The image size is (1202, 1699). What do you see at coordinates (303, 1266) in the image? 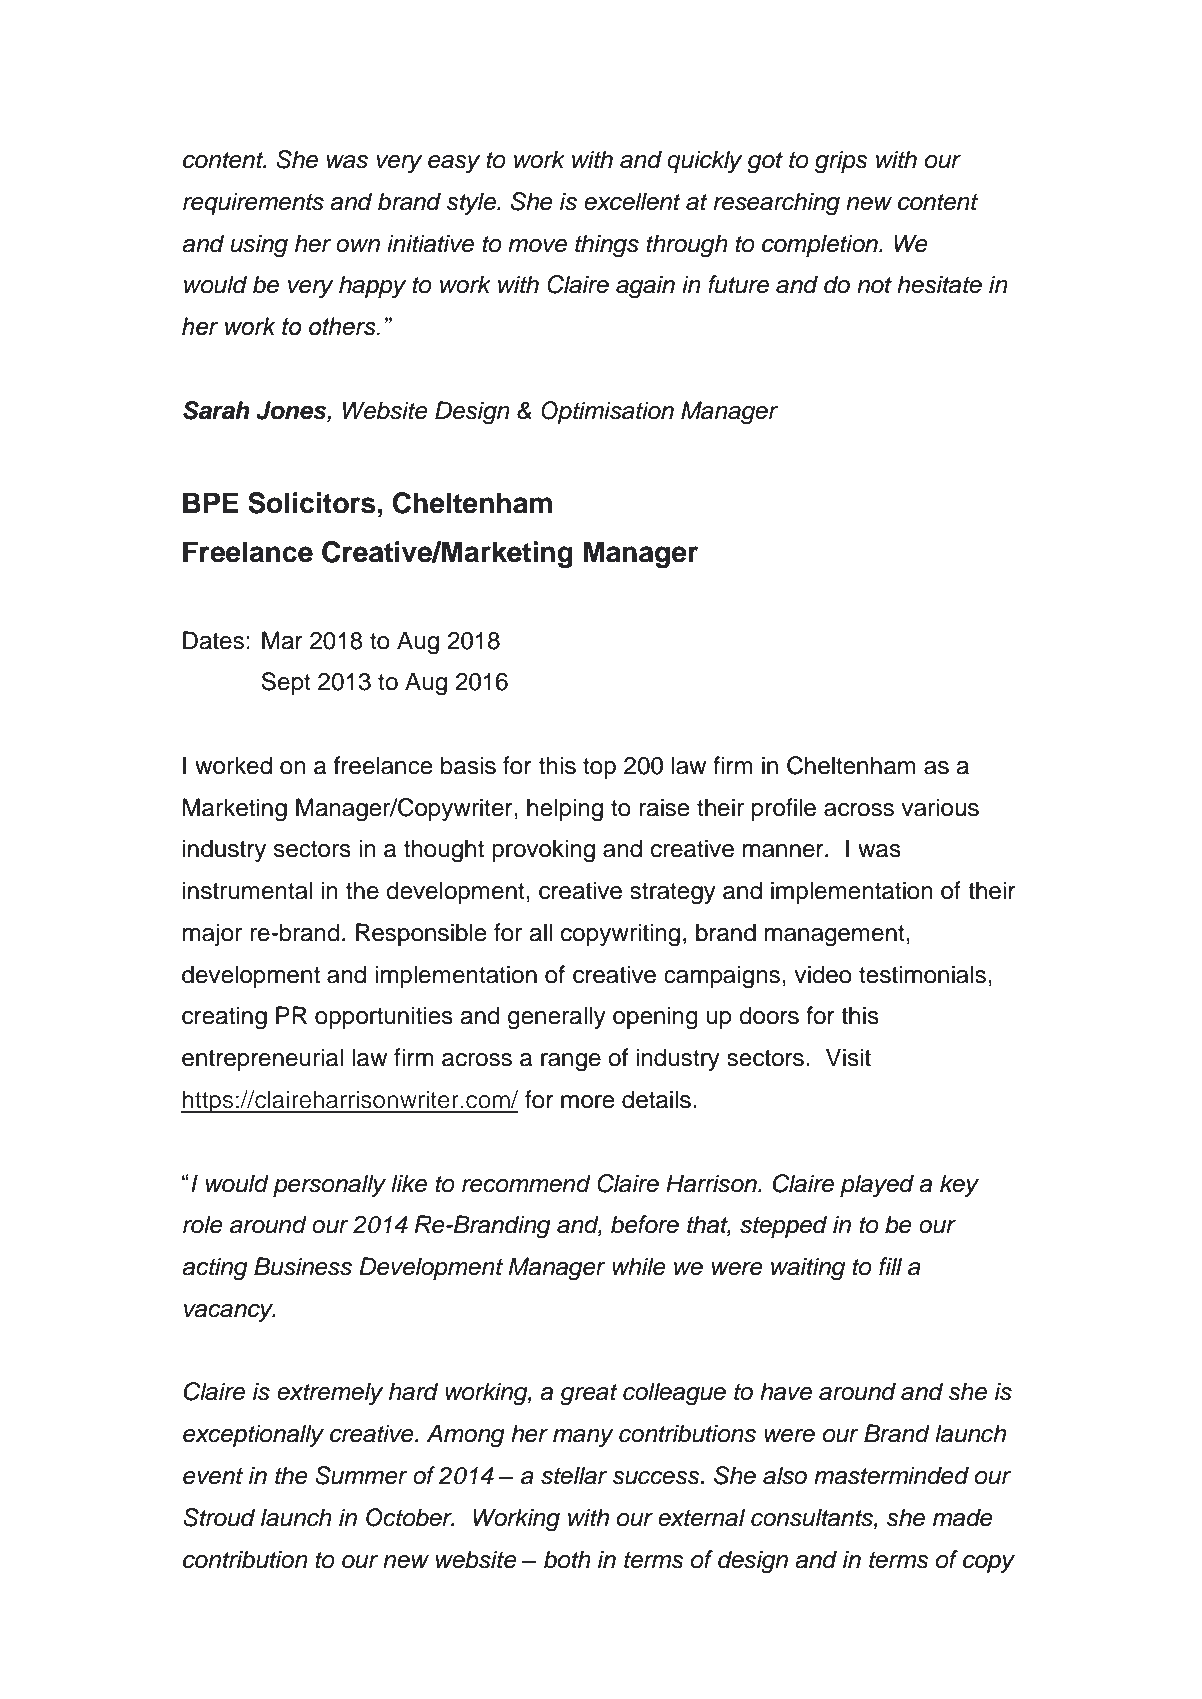
I see `Business` at bounding box center [303, 1266].
